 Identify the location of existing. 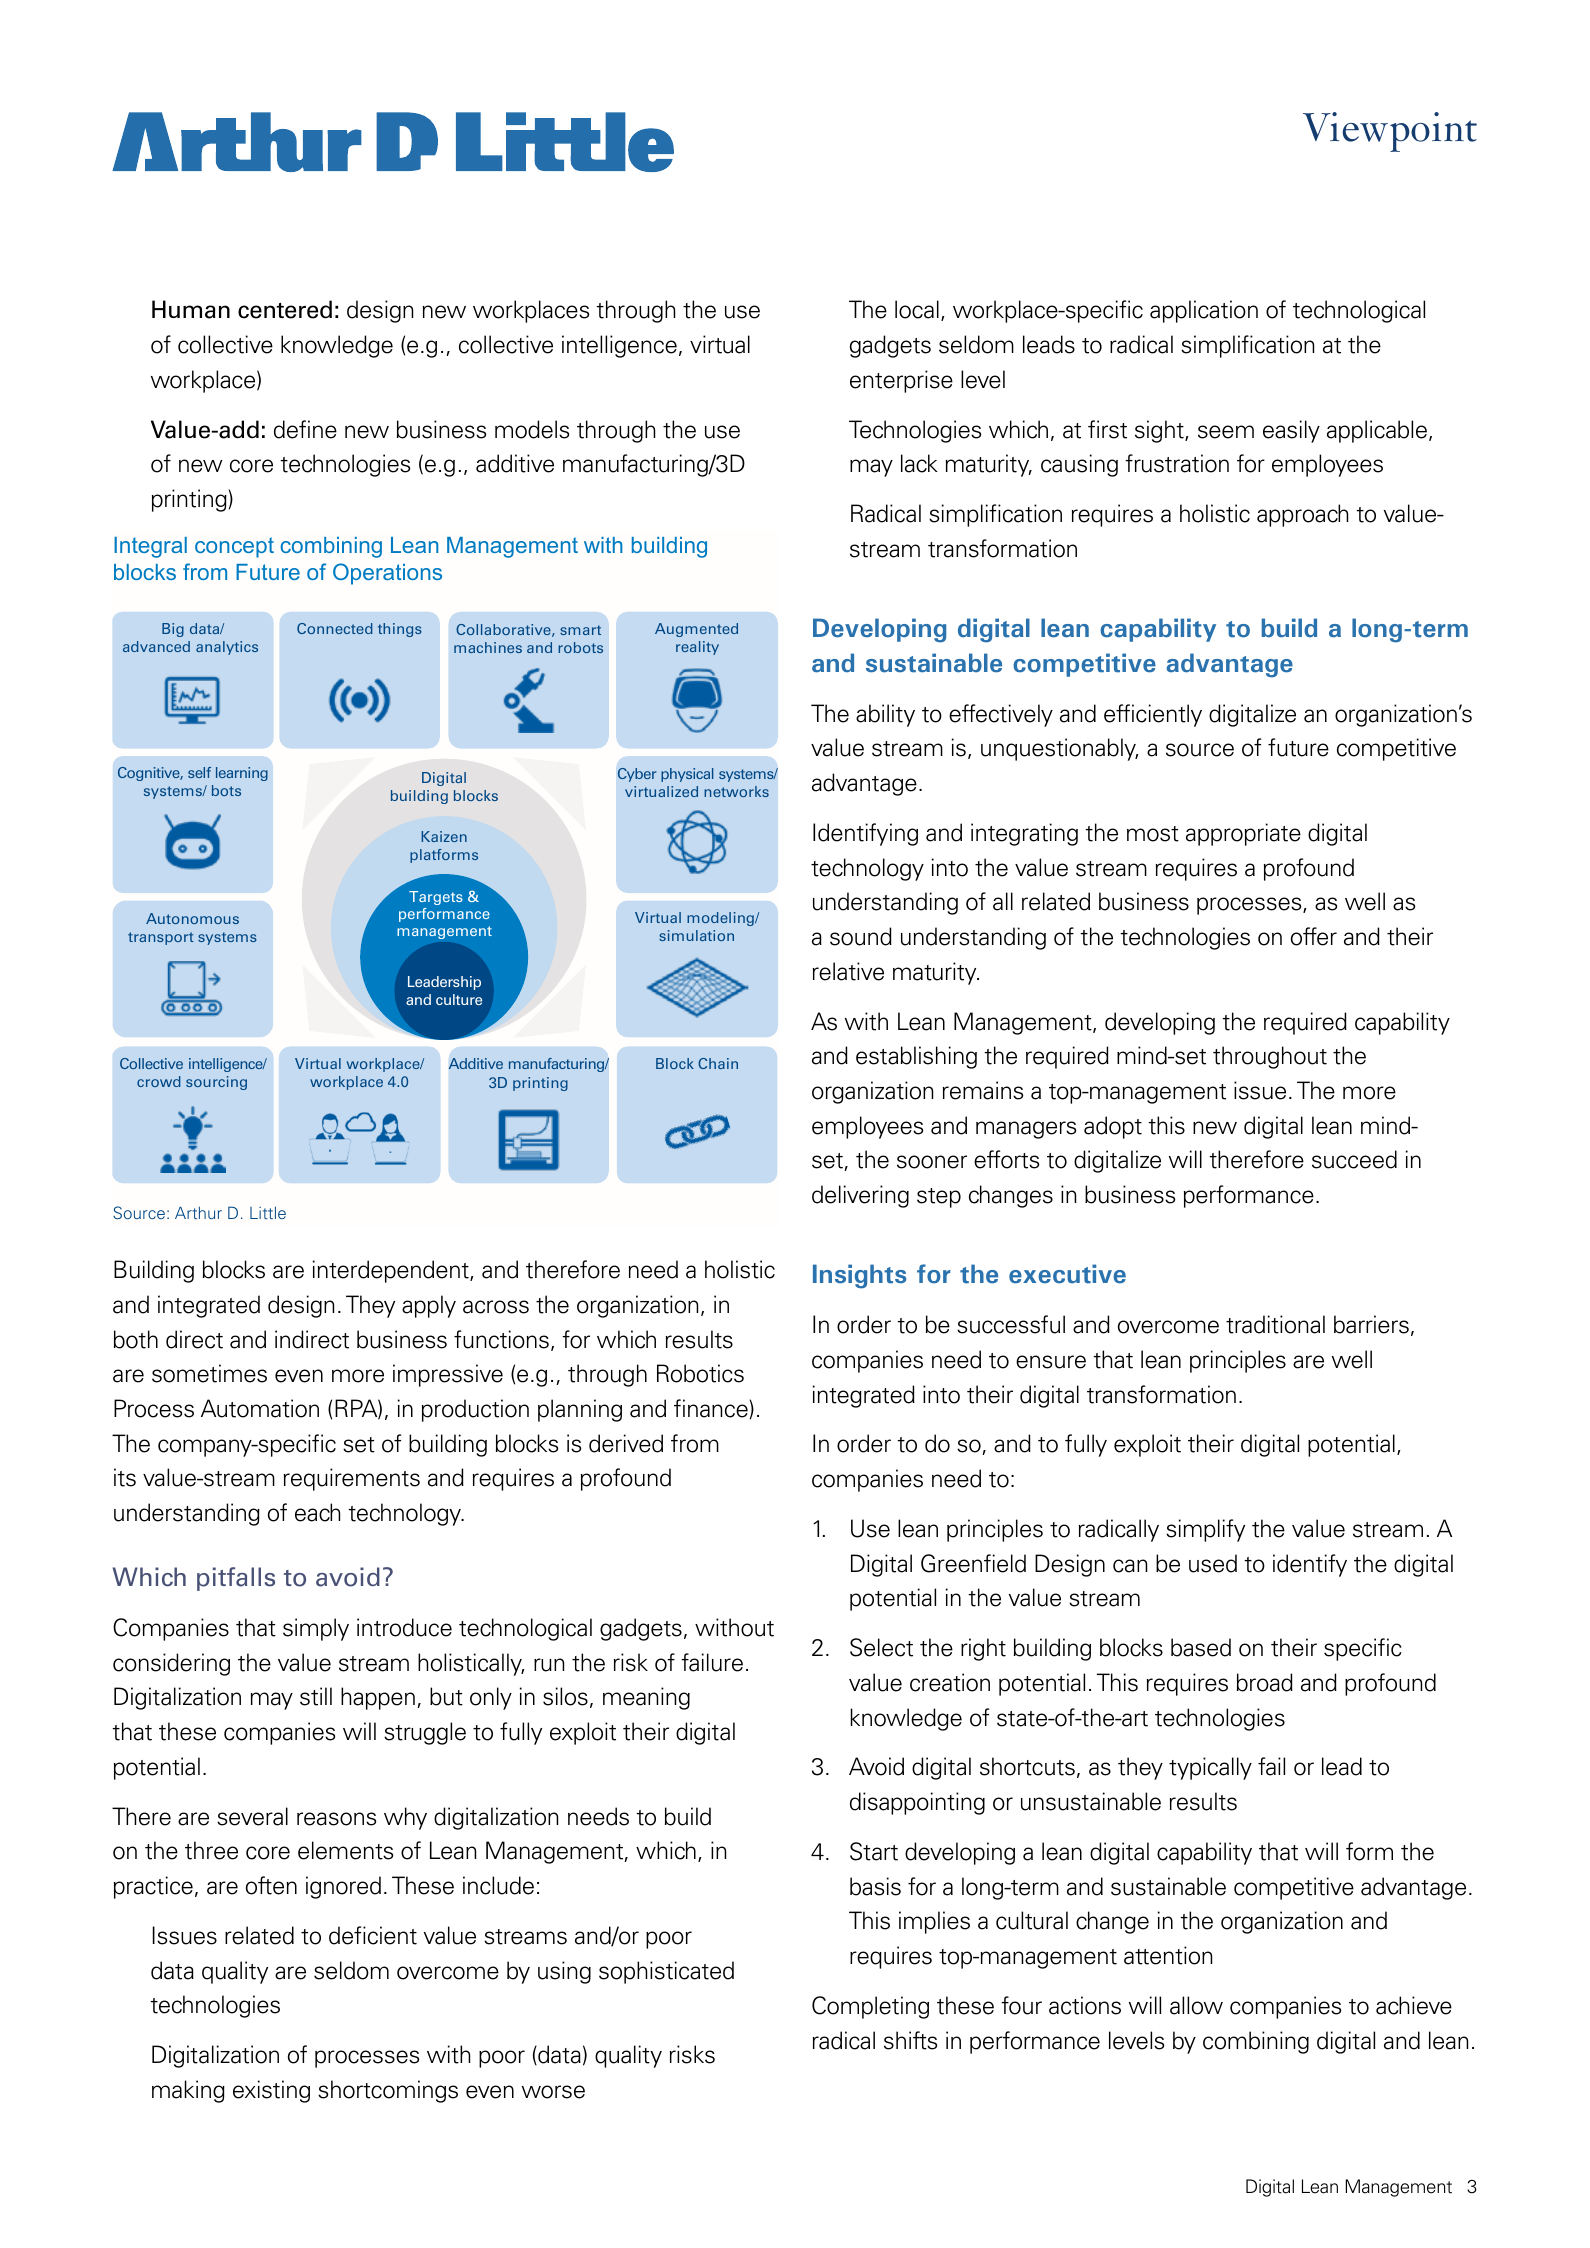
(271, 2091).
